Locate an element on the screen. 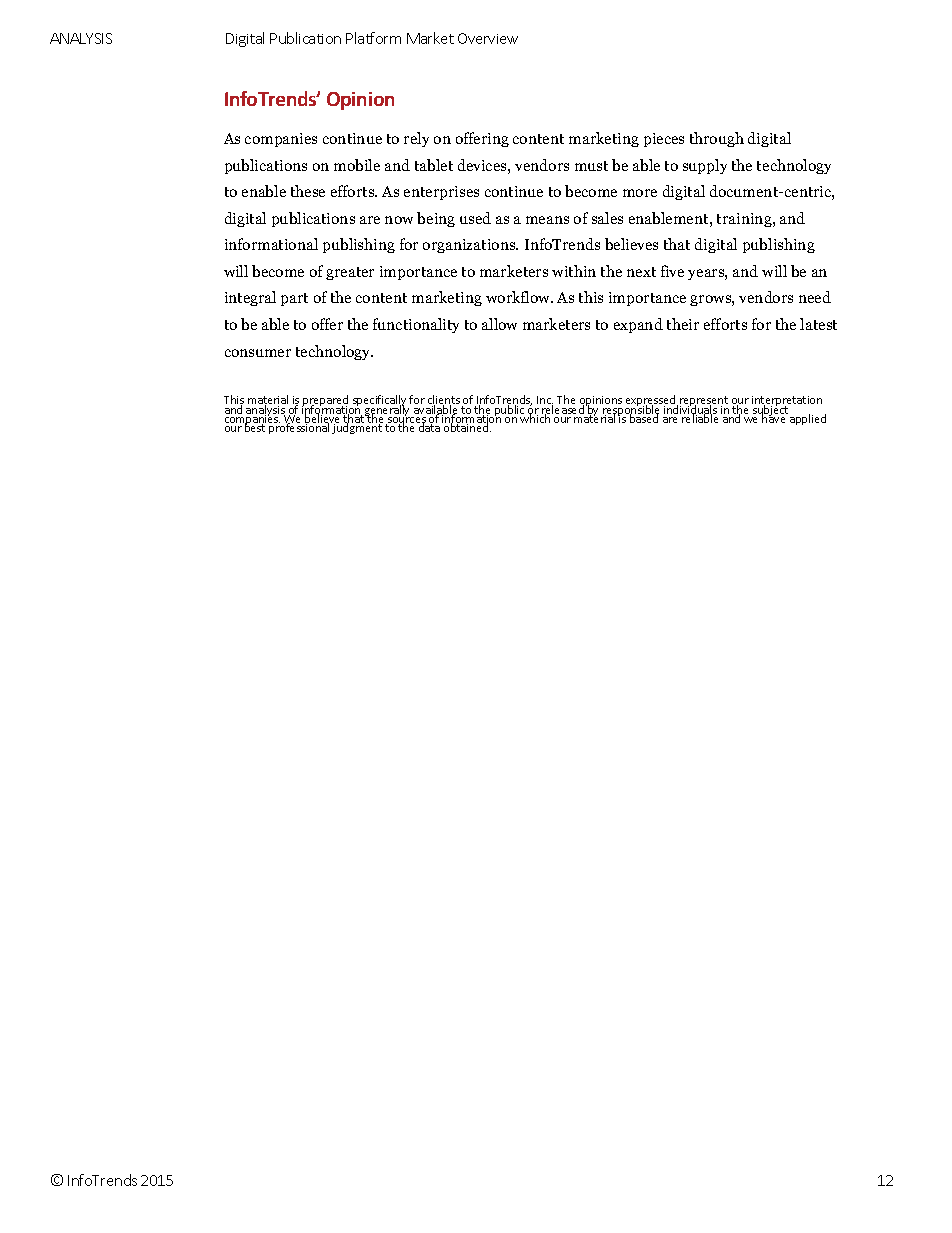 Image resolution: width=952 pixels, height=1233 pixels. have is located at coordinates (774, 418).
